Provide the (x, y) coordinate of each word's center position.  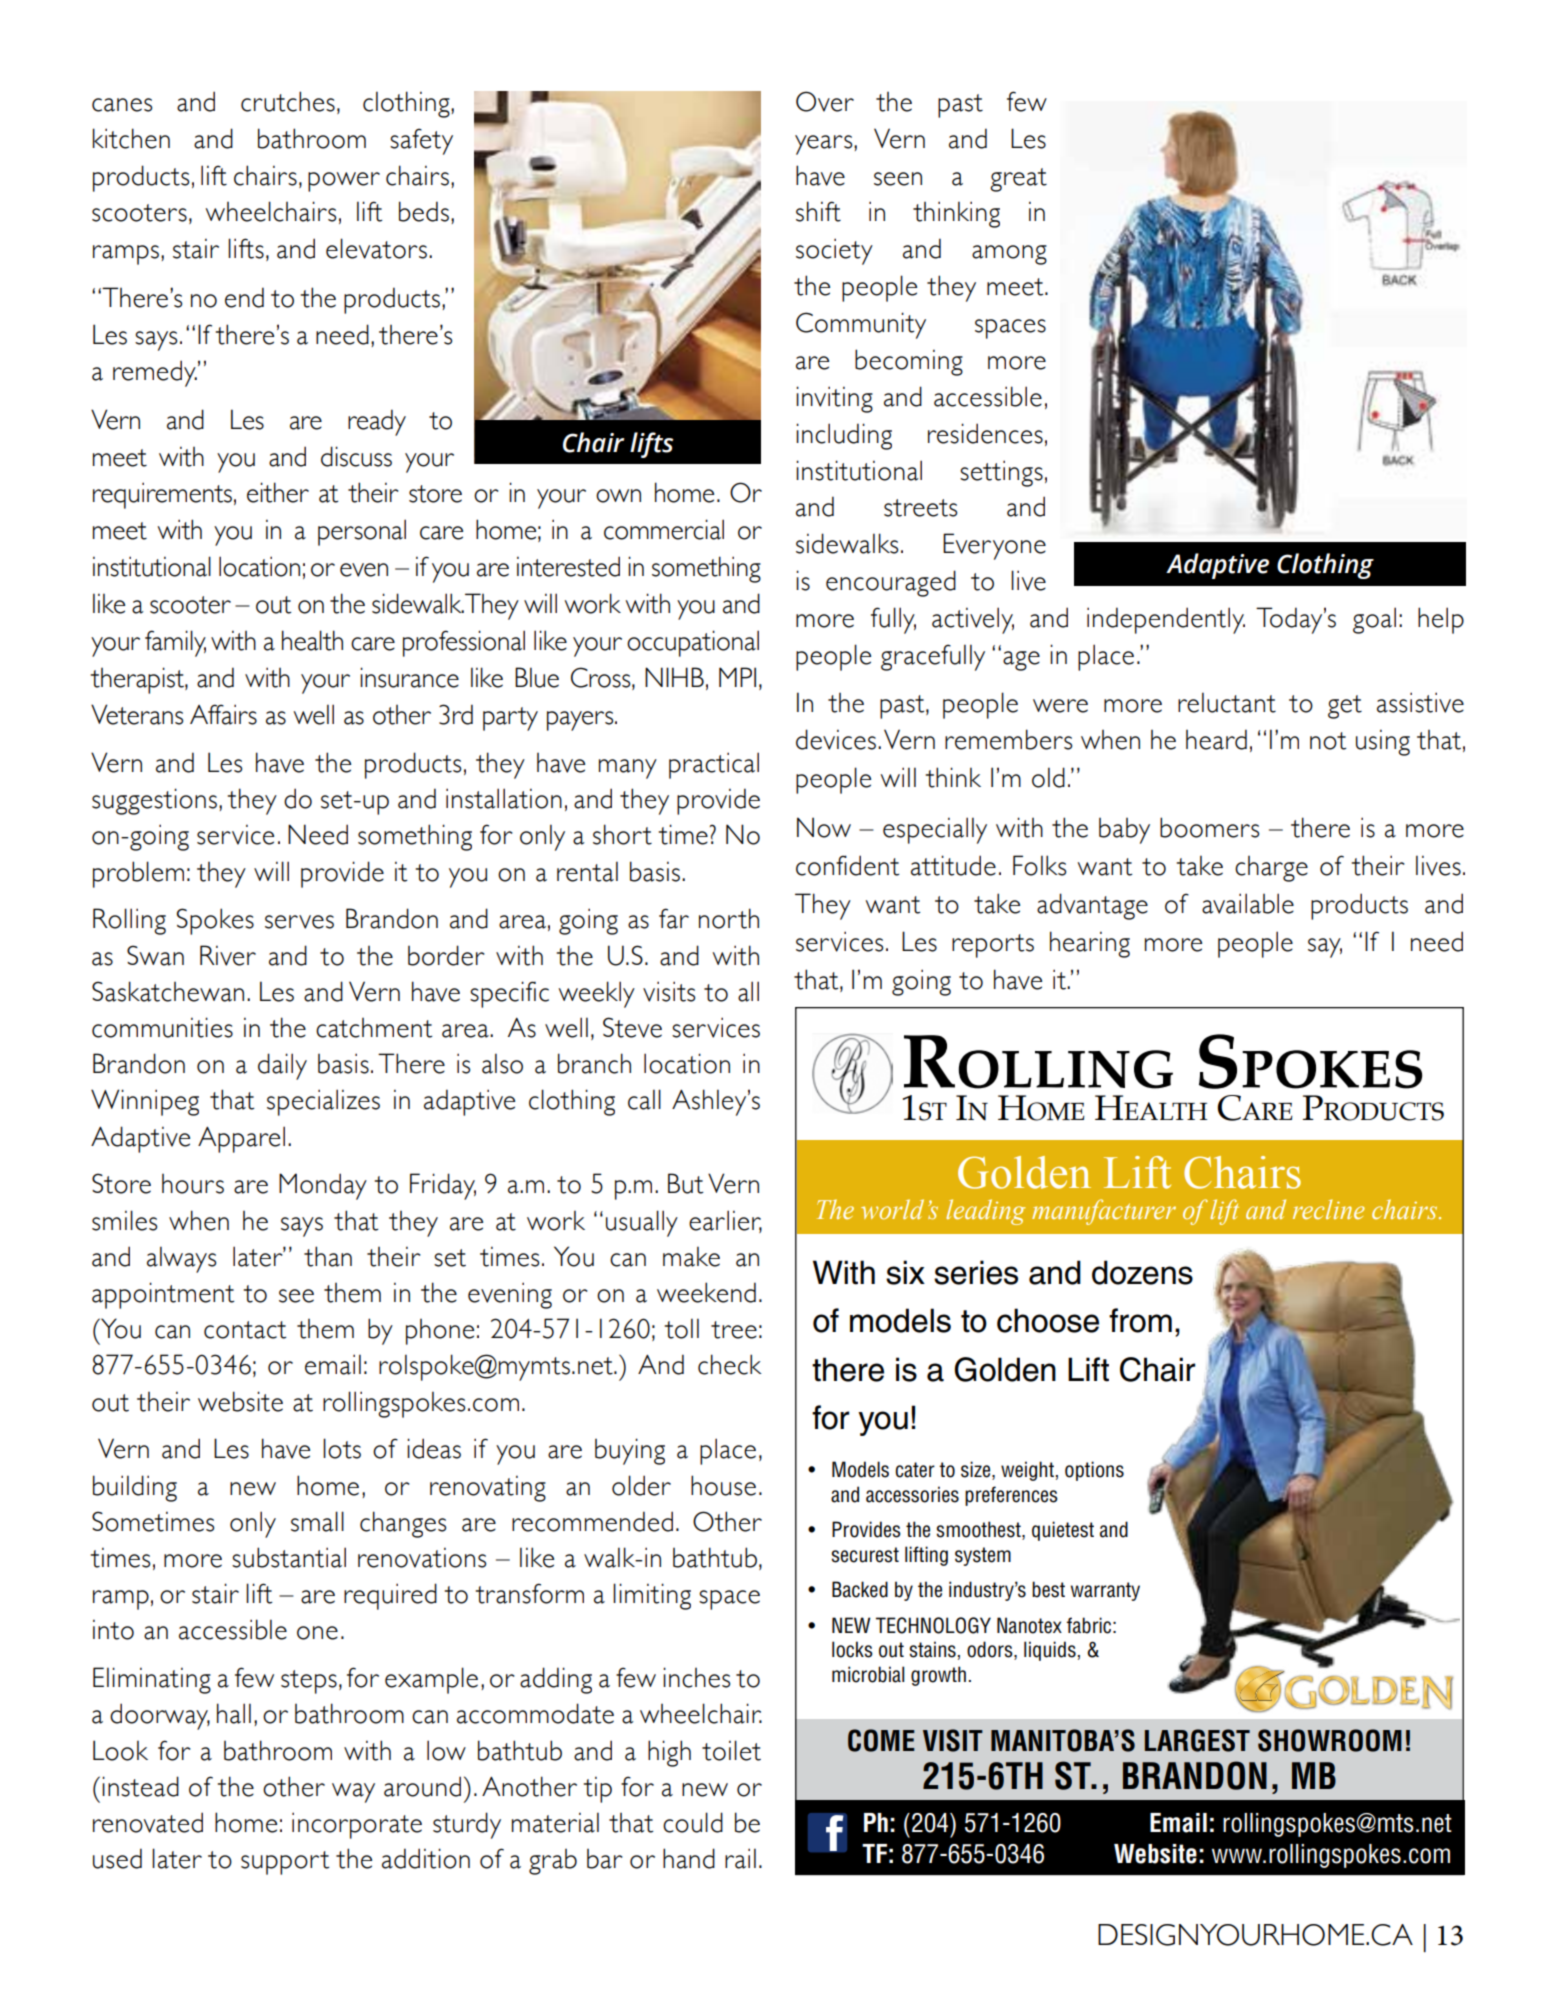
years (825, 145)
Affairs (223, 714)
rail (740, 1858)
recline (1329, 1209)
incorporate (357, 1825)
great (1018, 180)
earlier (725, 1221)
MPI (737, 677)
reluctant (1227, 702)
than (328, 1256)
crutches (288, 101)
